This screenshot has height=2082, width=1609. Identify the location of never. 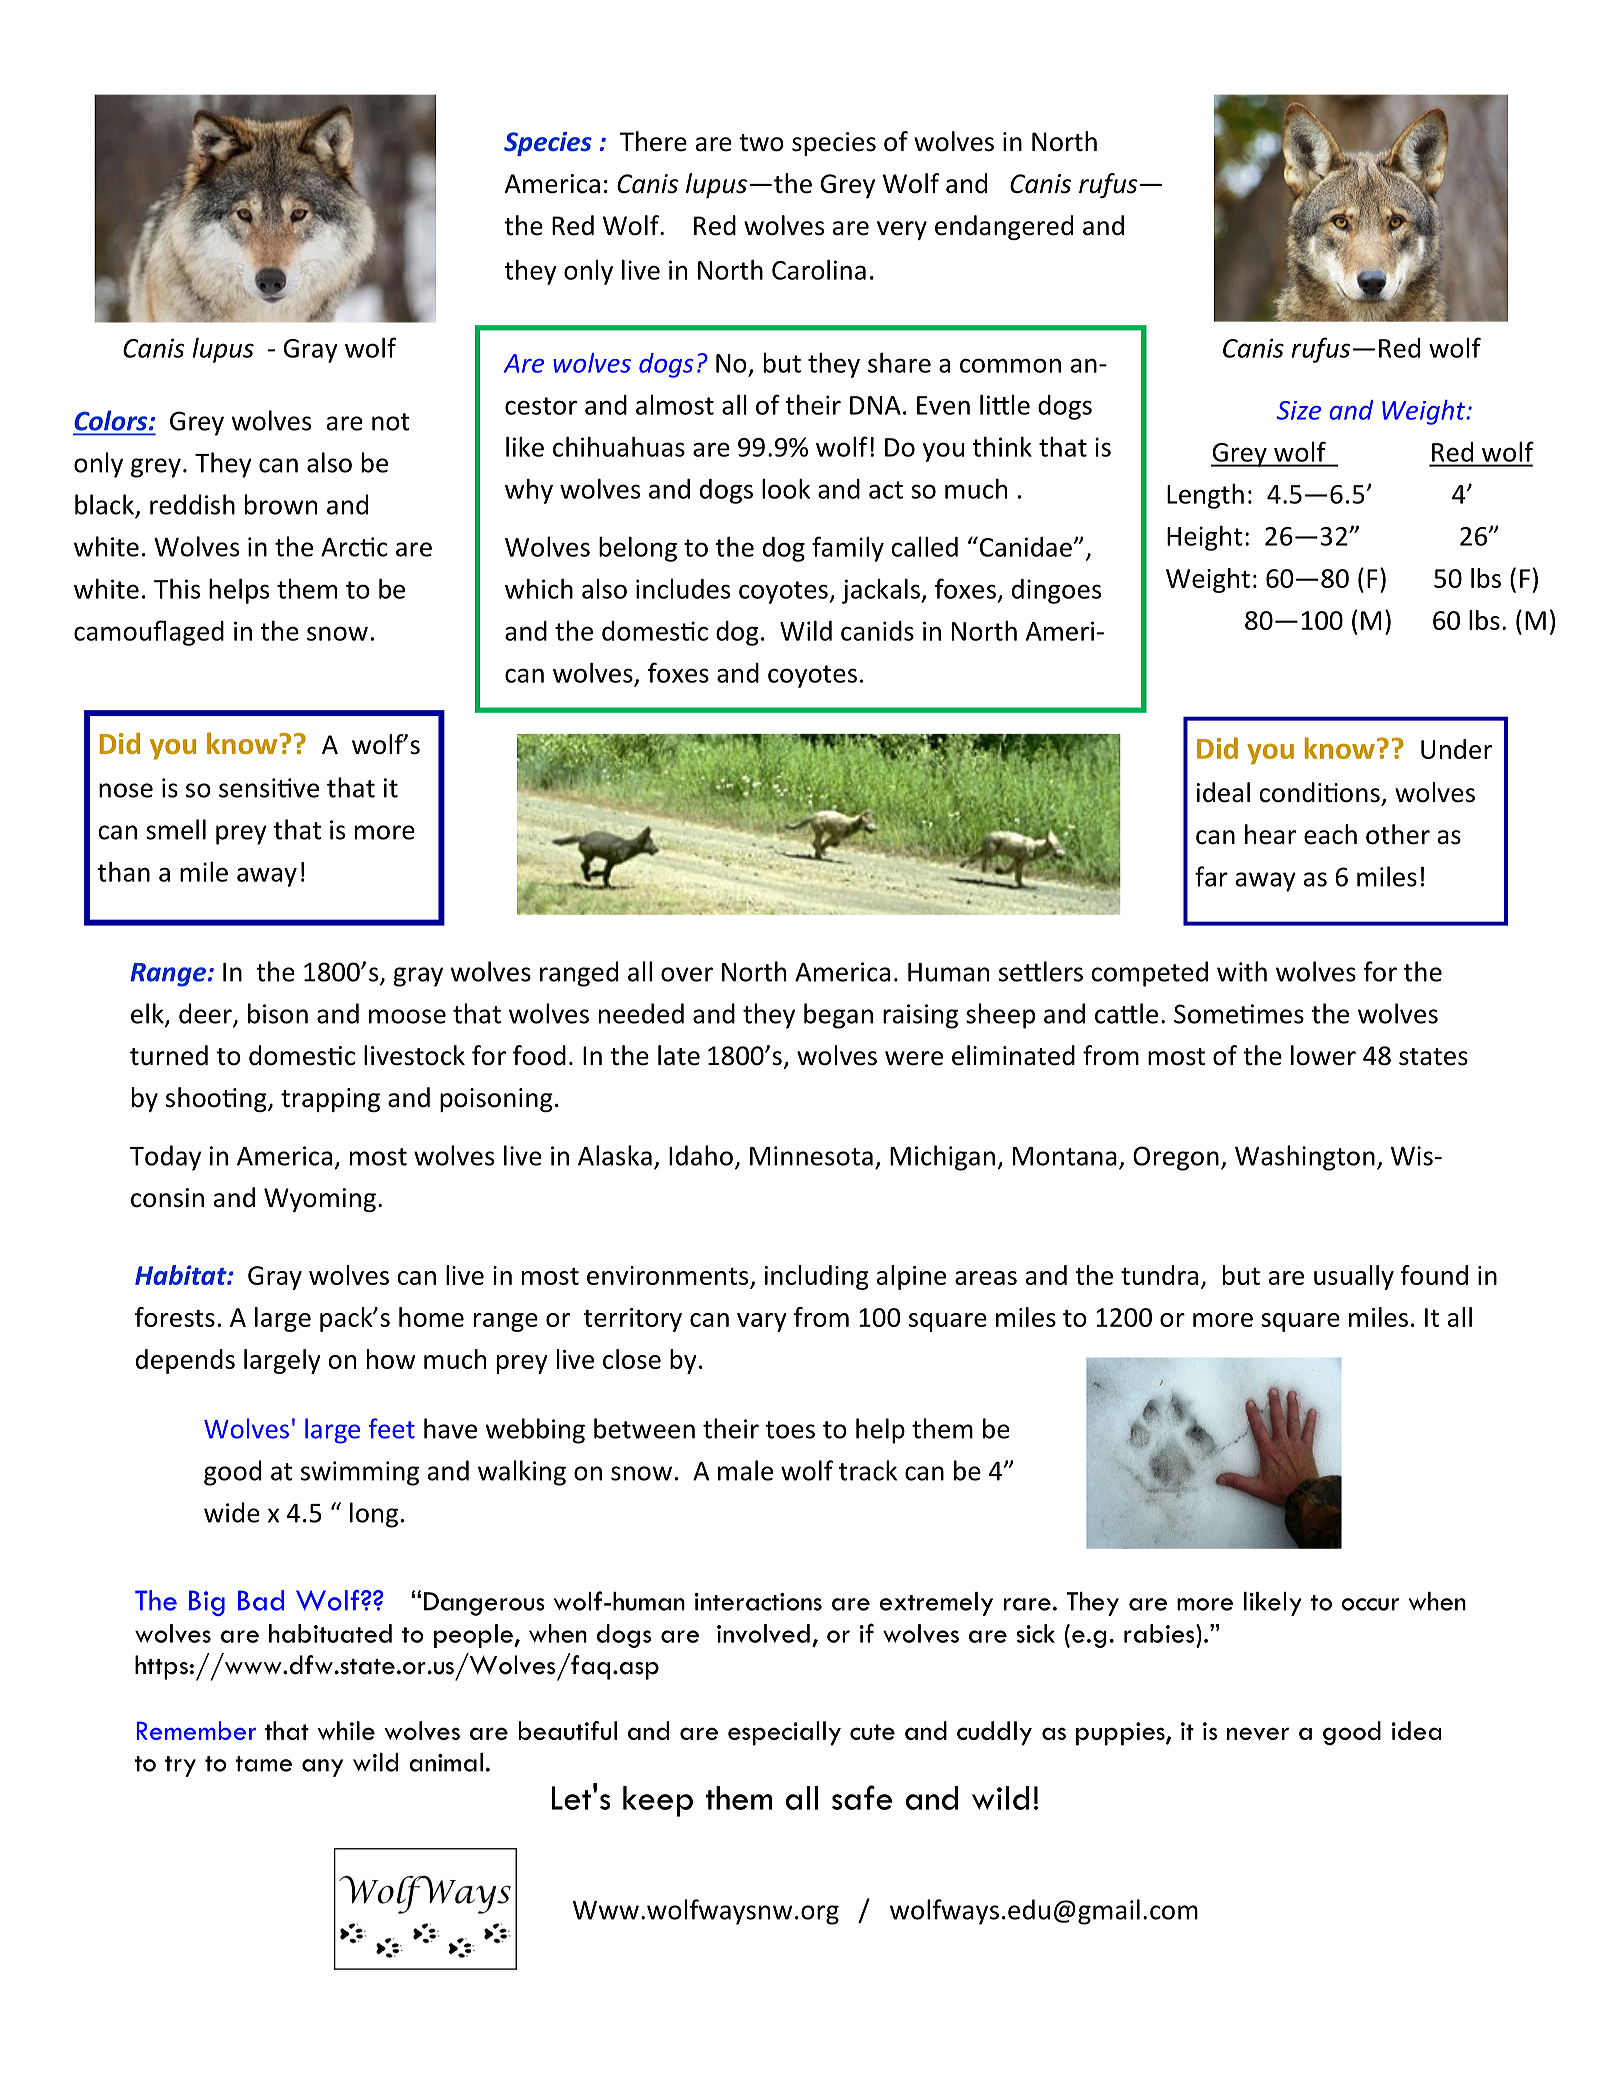
(1258, 1733).
